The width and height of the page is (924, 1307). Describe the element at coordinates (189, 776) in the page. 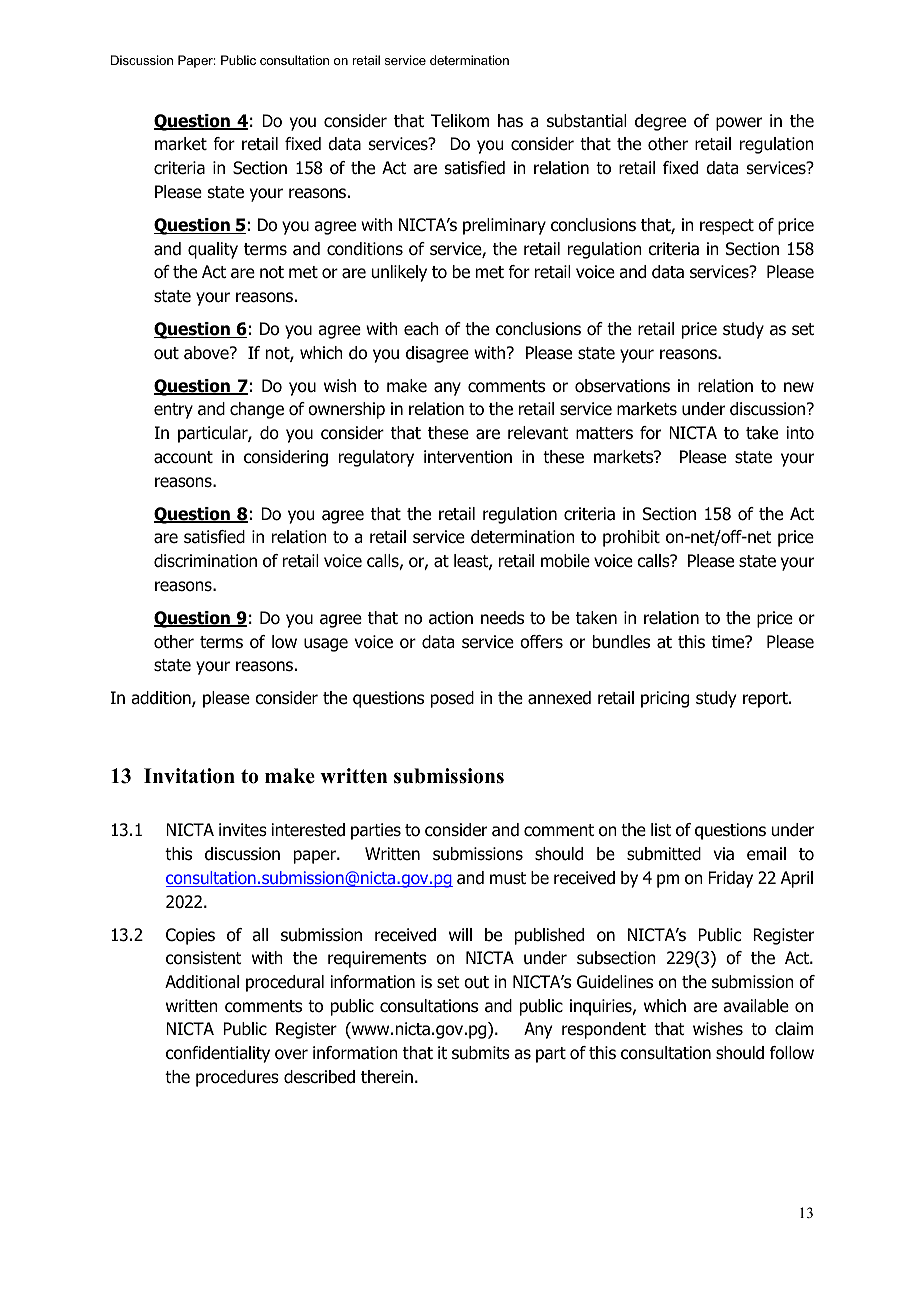

I see `Invitation` at that location.
